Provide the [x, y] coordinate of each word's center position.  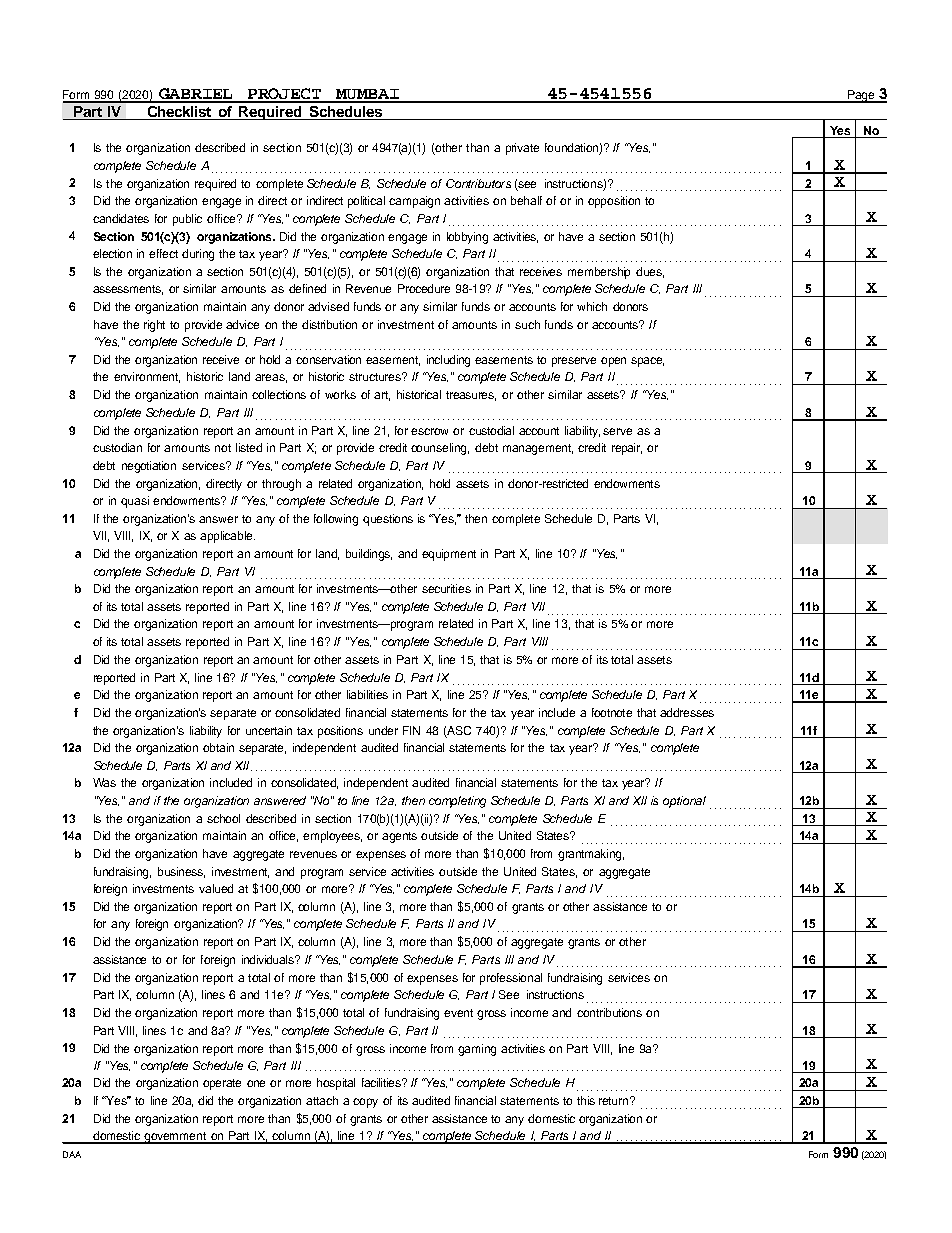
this [586, 1100]
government [175, 1138]
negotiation [149, 467]
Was [104, 782]
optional [684, 802]
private [522, 149]
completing [457, 802]
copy [365, 1103]
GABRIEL [196, 95]
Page [861, 96]
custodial [491, 430]
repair [627, 449]
